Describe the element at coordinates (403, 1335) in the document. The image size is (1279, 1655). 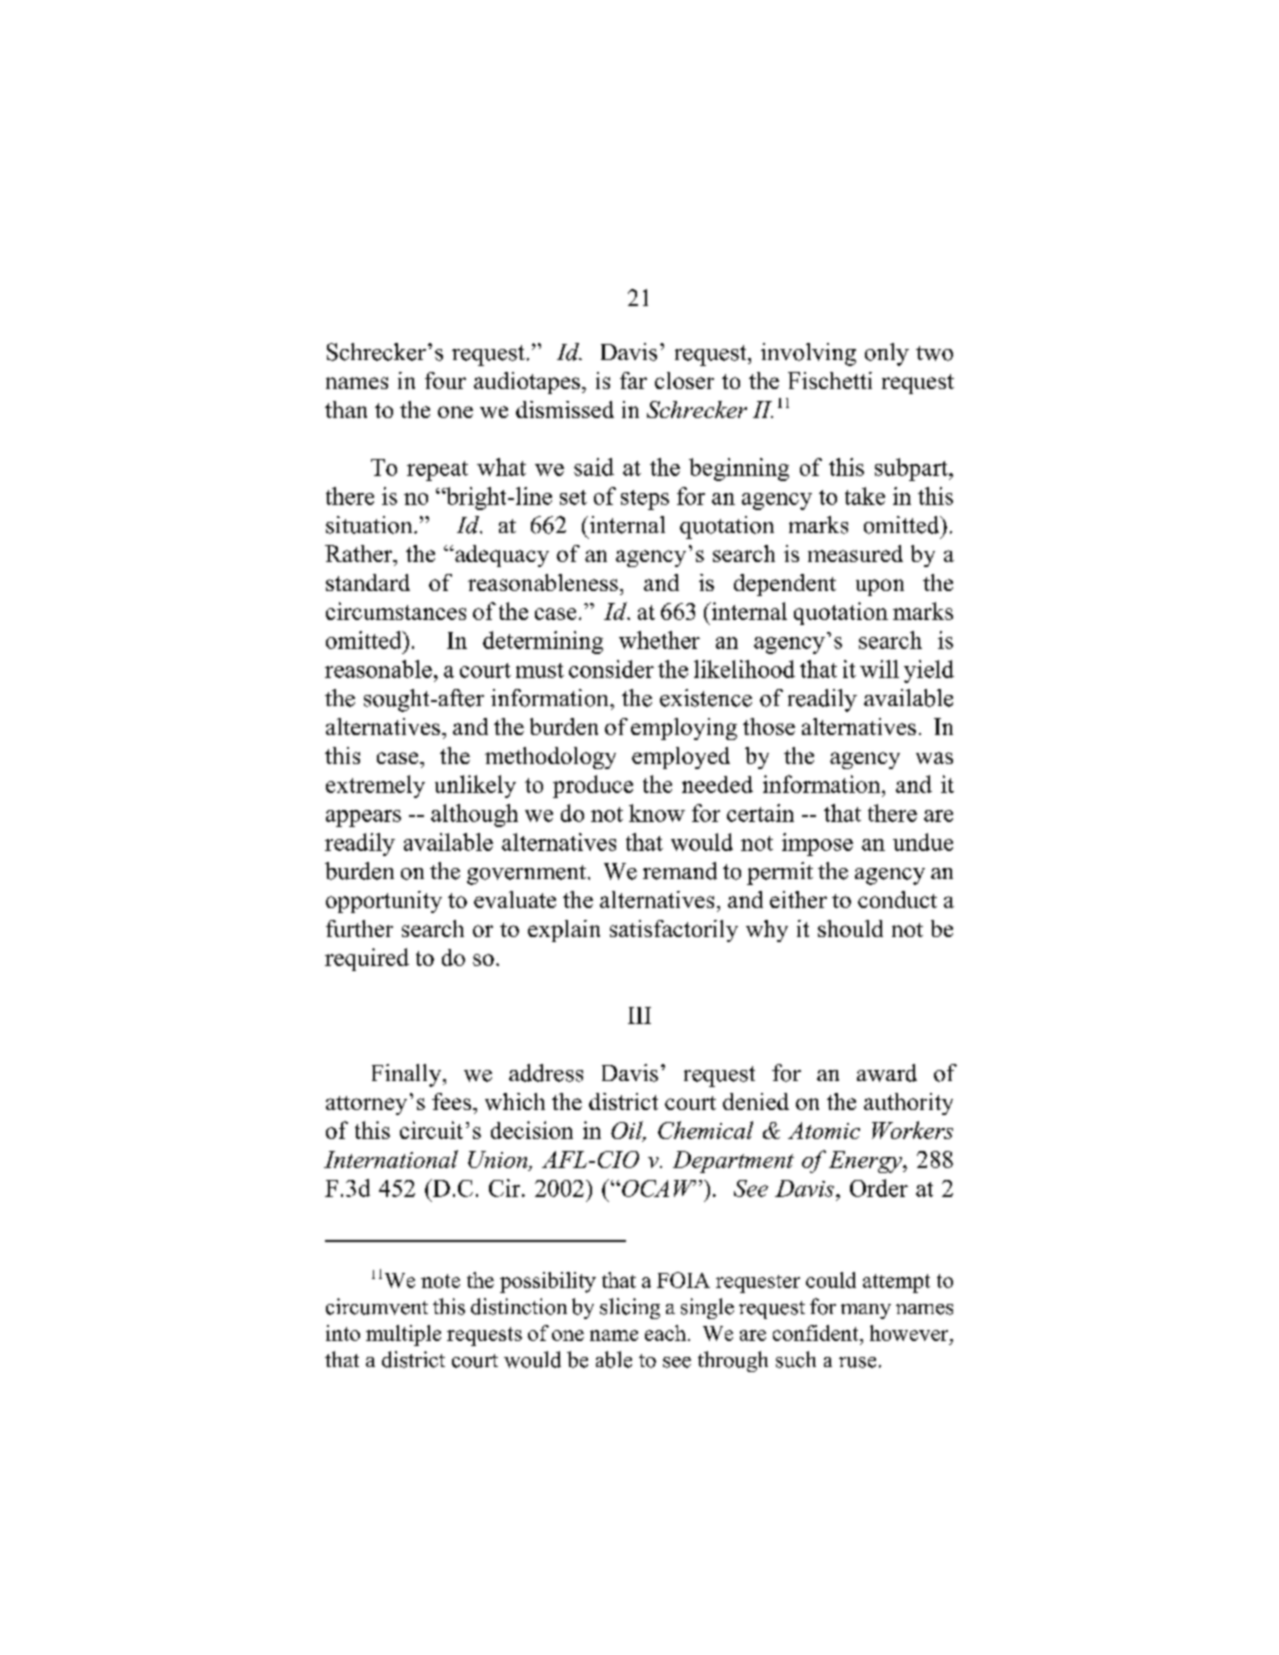
I see `multiple` at that location.
